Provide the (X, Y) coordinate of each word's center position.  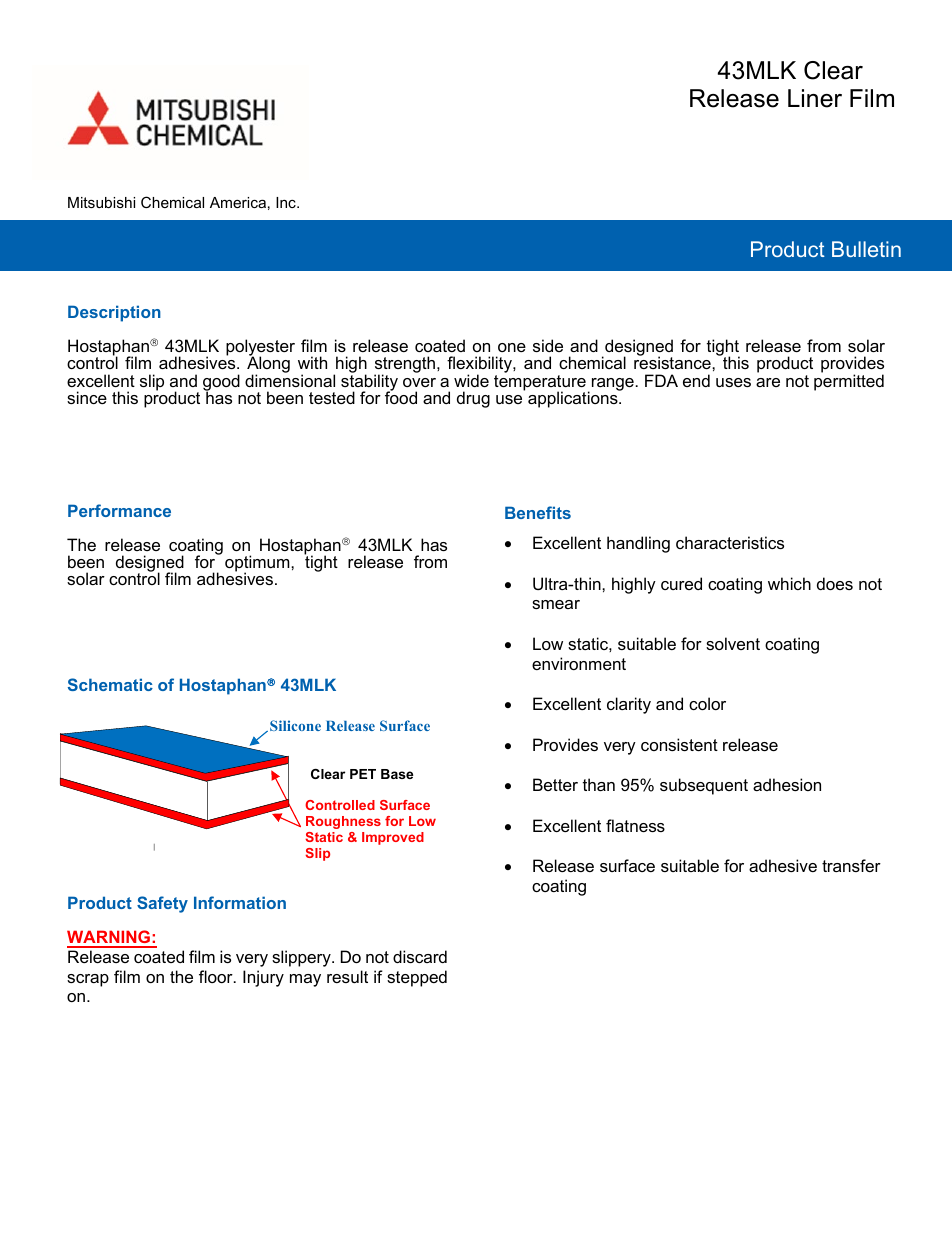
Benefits (538, 512)
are (768, 382)
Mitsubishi (101, 202)
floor (217, 976)
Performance (119, 510)
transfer (851, 865)
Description (114, 313)
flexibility (480, 366)
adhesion (787, 784)
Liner (815, 98)
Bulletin (866, 249)
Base (397, 774)
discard (420, 956)
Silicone (295, 725)
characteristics (730, 542)
